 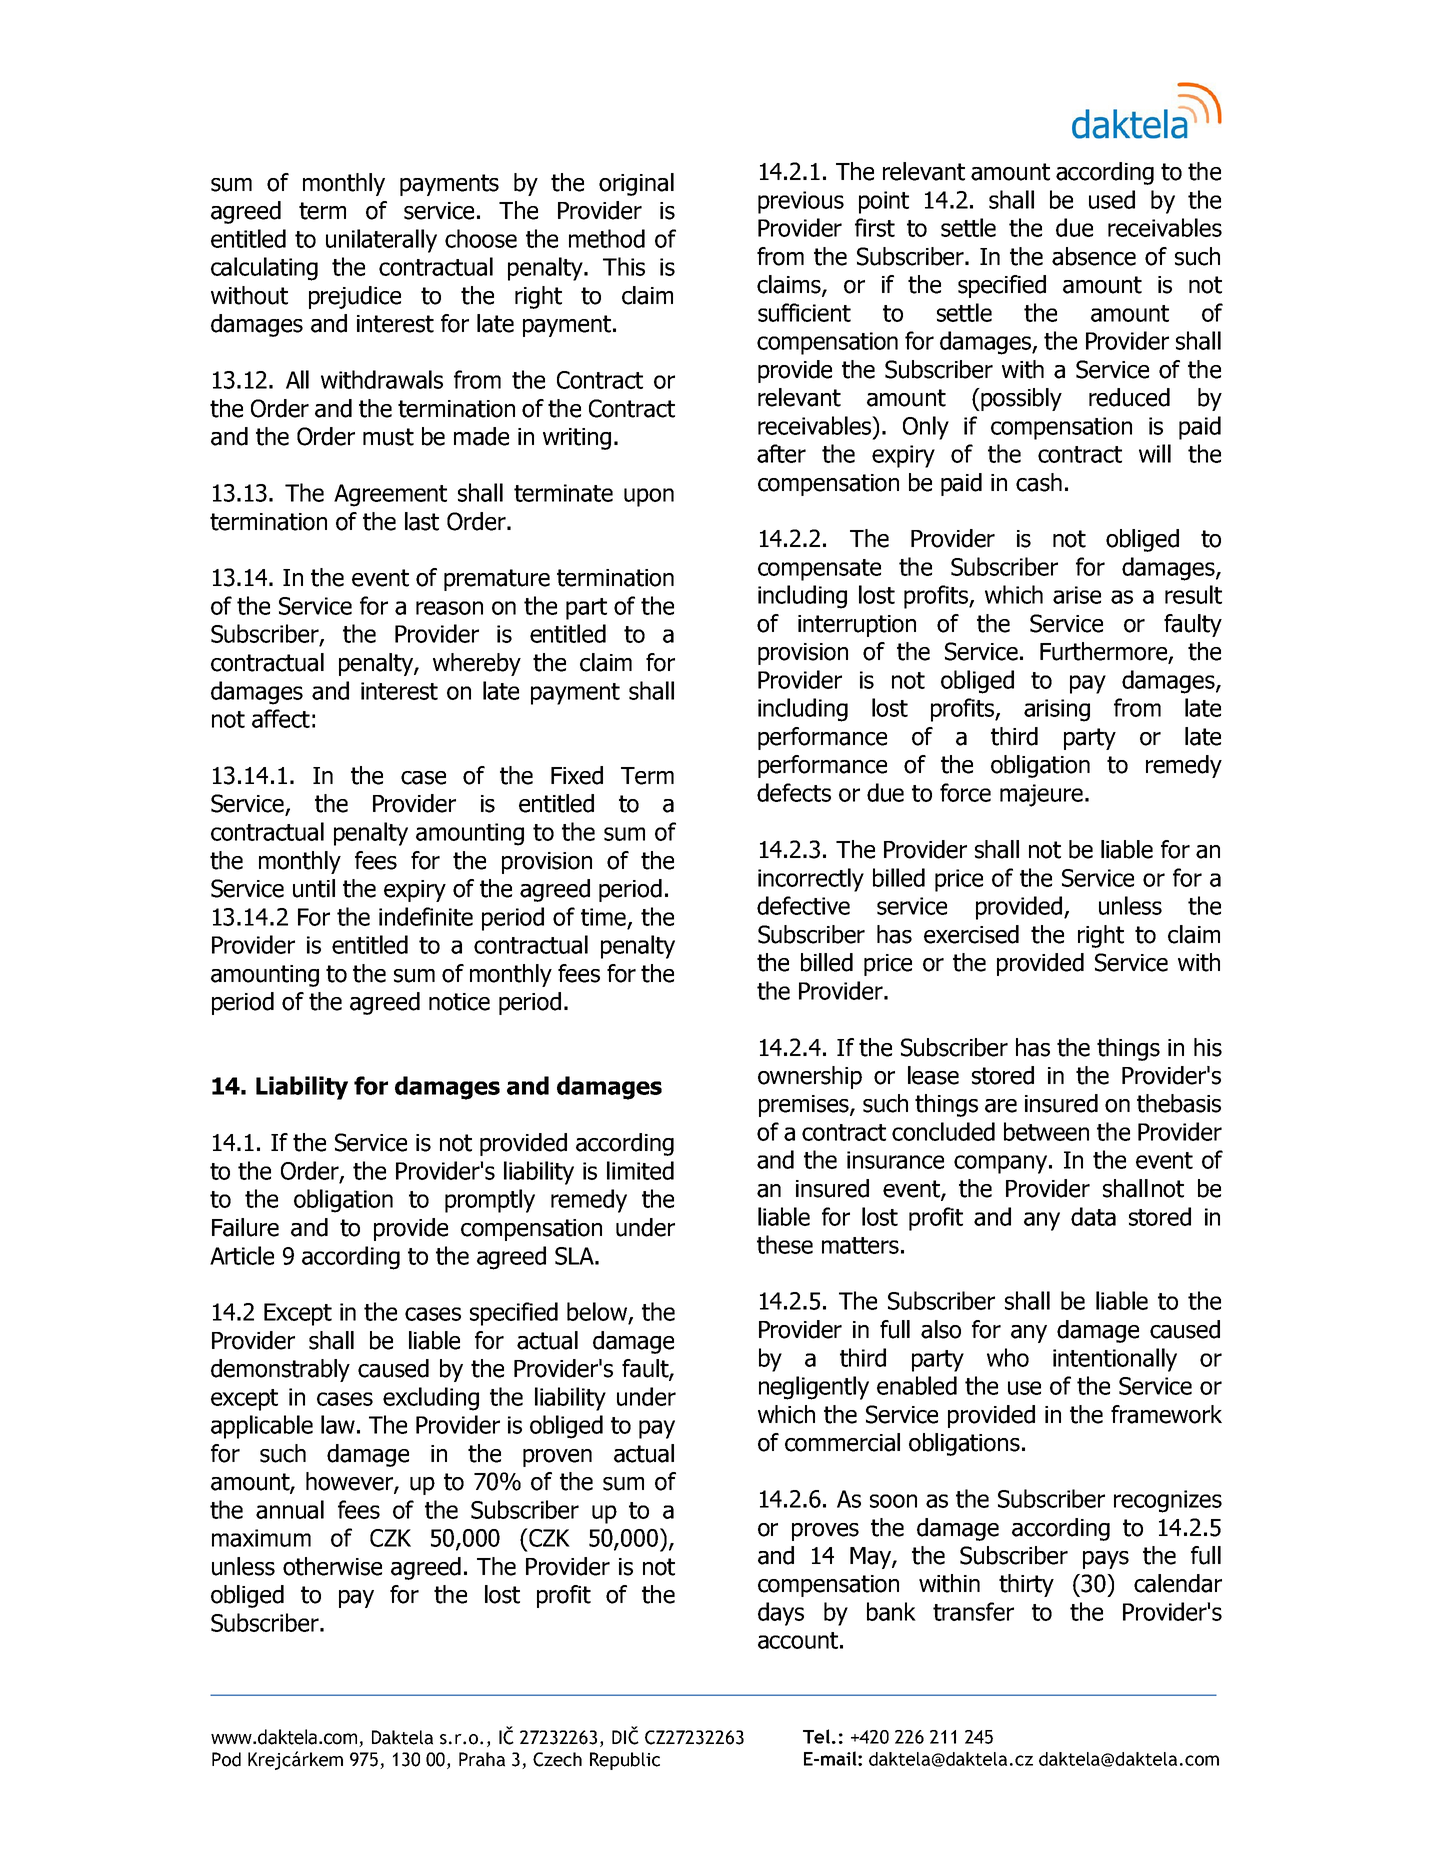 I want to click on reason, so click(x=449, y=608).
